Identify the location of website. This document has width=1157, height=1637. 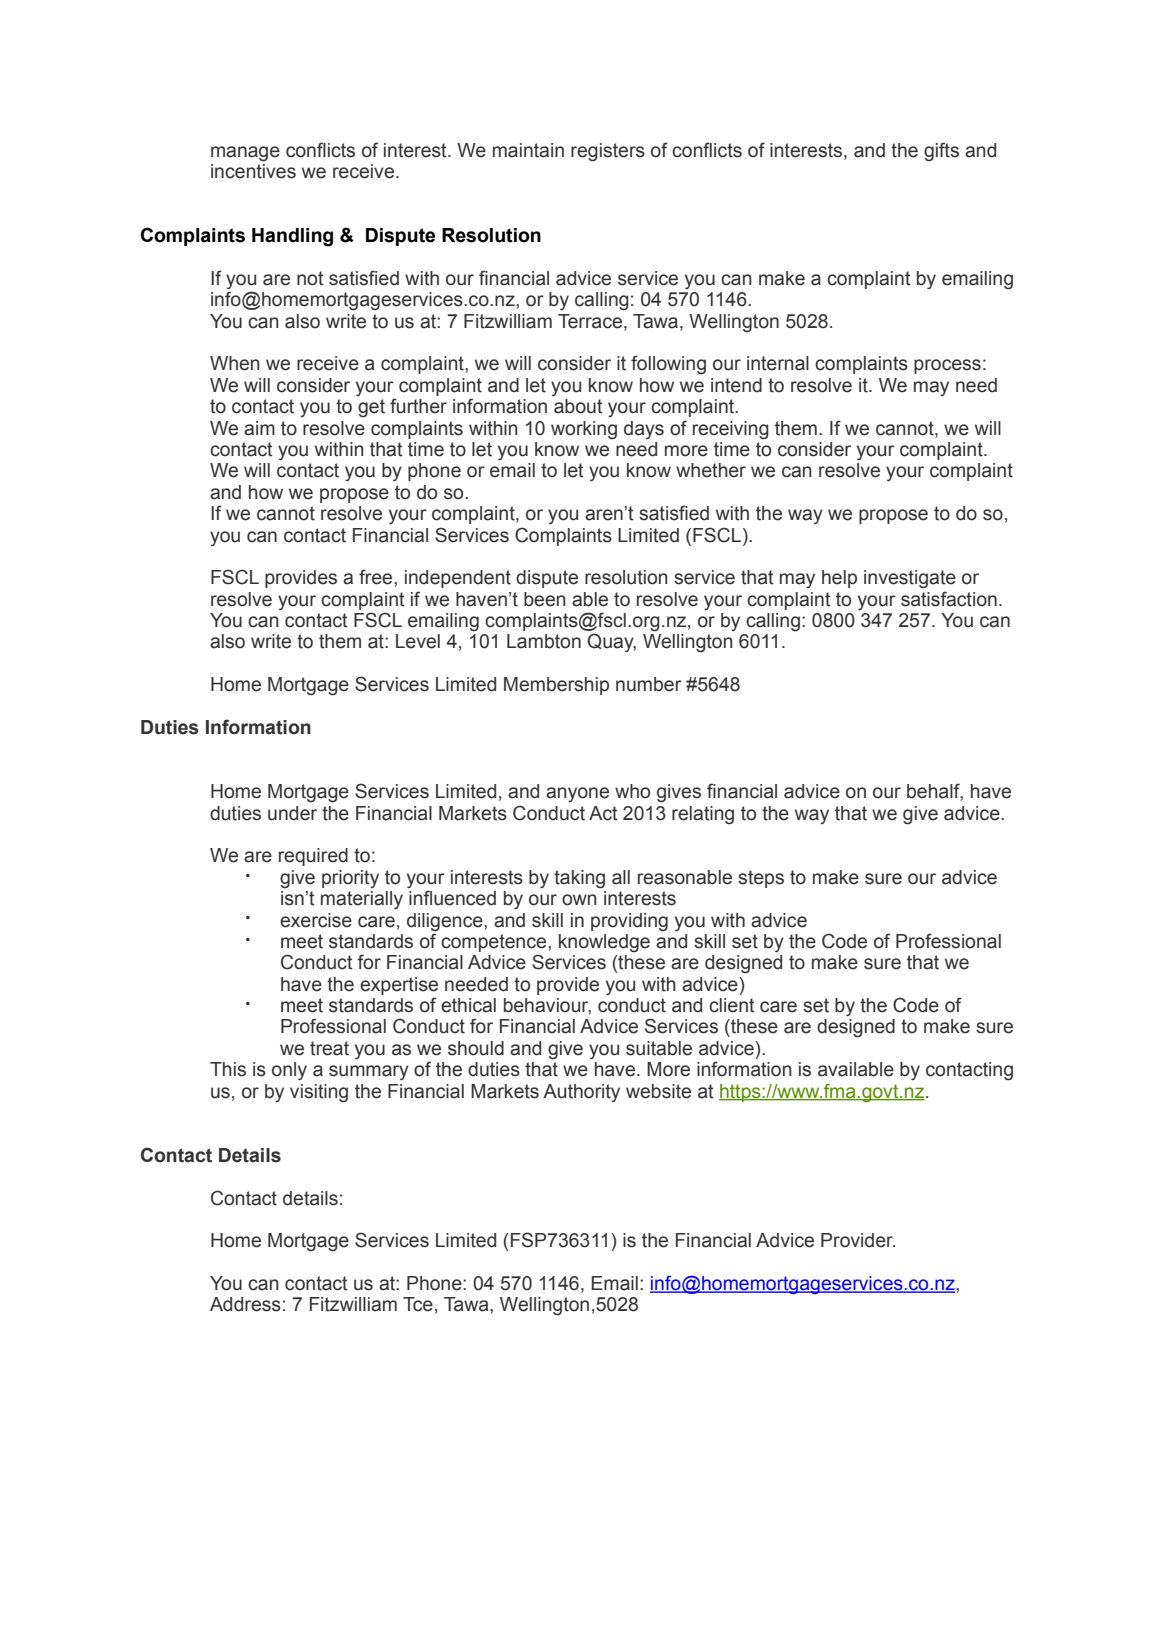
(658, 1091).
